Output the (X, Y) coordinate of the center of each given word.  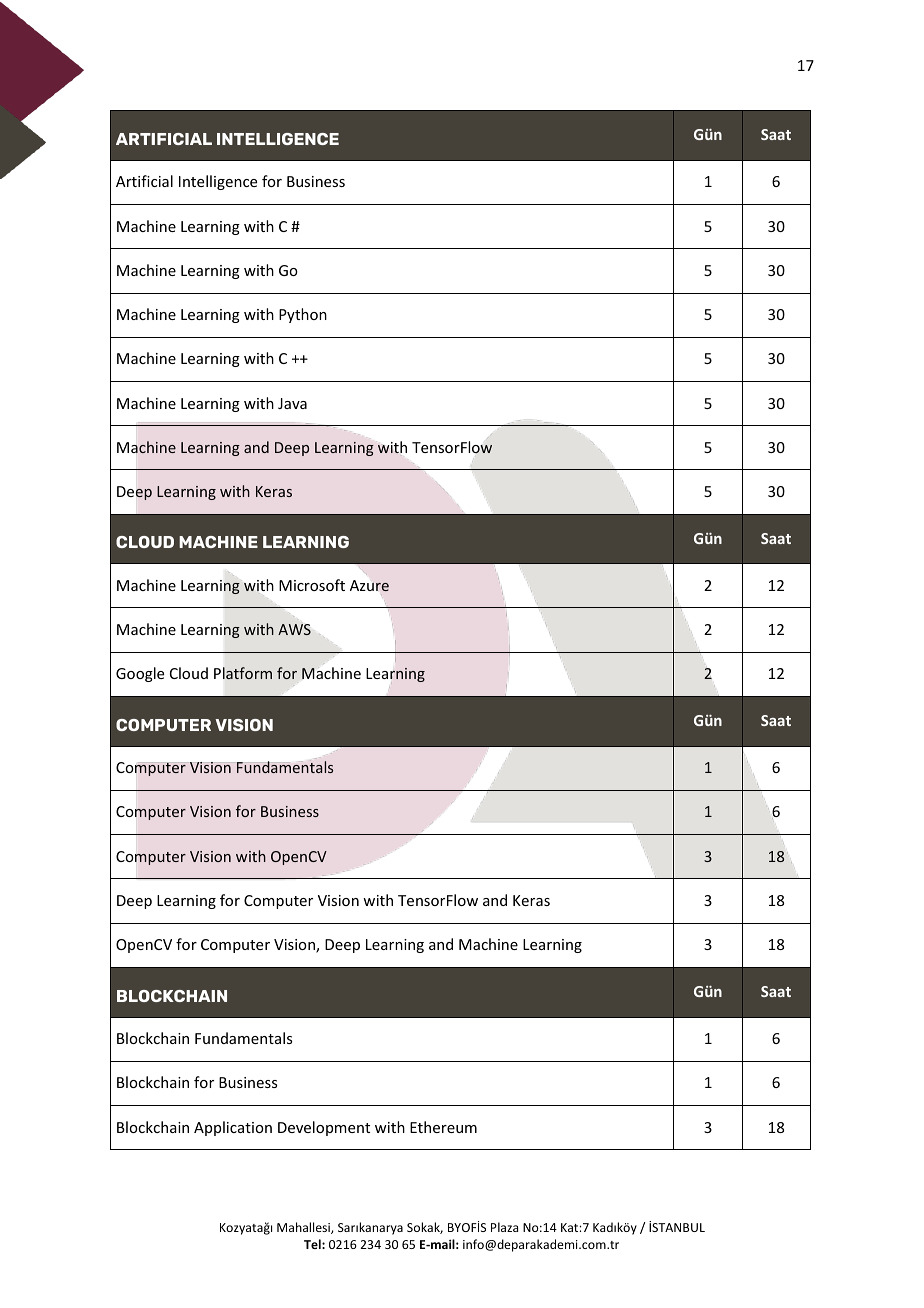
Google (140, 674)
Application (233, 1128)
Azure (369, 586)
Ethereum (443, 1127)
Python (303, 315)
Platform (243, 673)
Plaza (504, 1227)
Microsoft (312, 585)
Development (324, 1128)
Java (292, 403)
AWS (294, 629)
